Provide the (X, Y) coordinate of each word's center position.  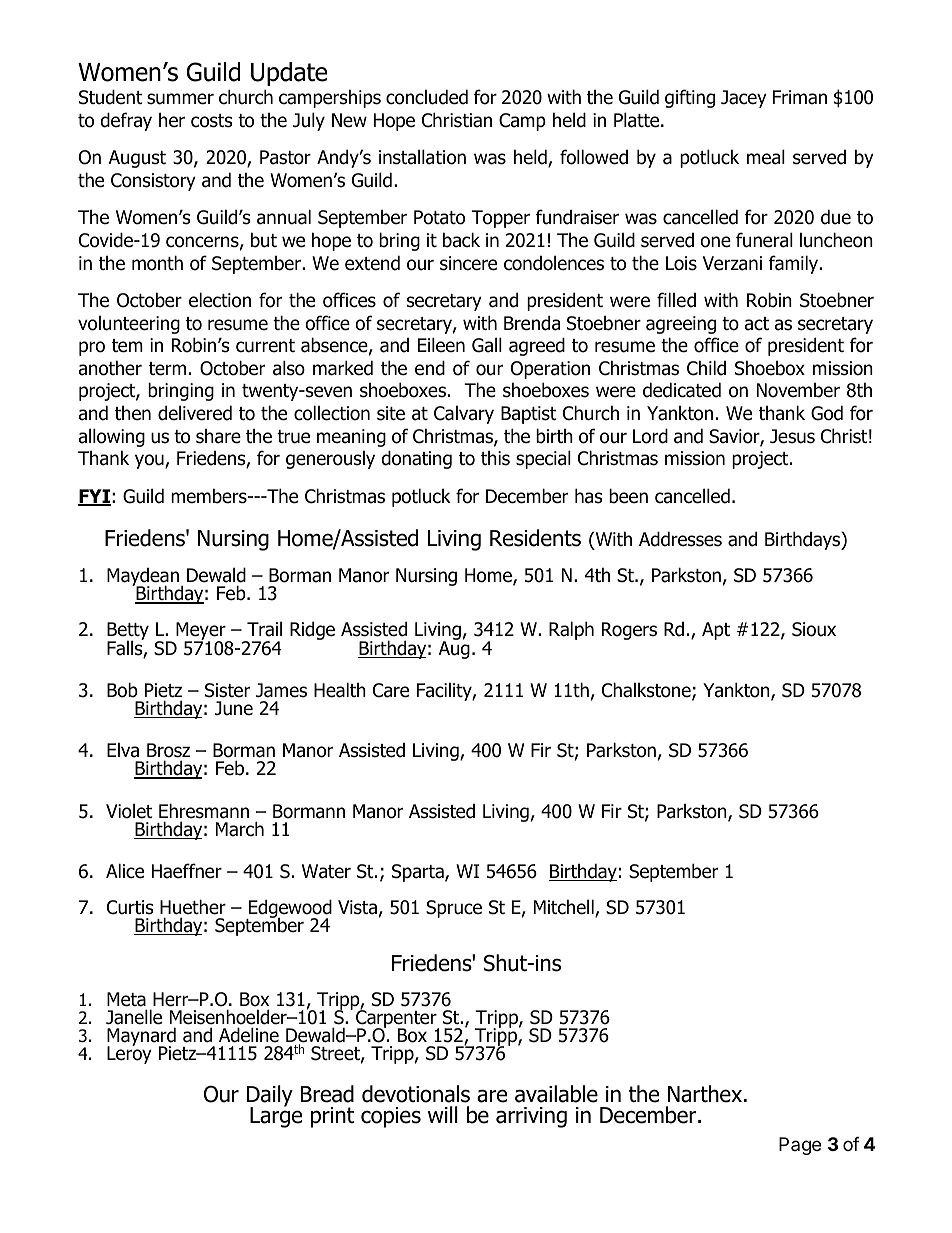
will (443, 1114)
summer (180, 99)
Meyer (202, 632)
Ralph (571, 630)
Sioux (814, 629)
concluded (427, 97)
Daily (270, 1097)
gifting (690, 98)
